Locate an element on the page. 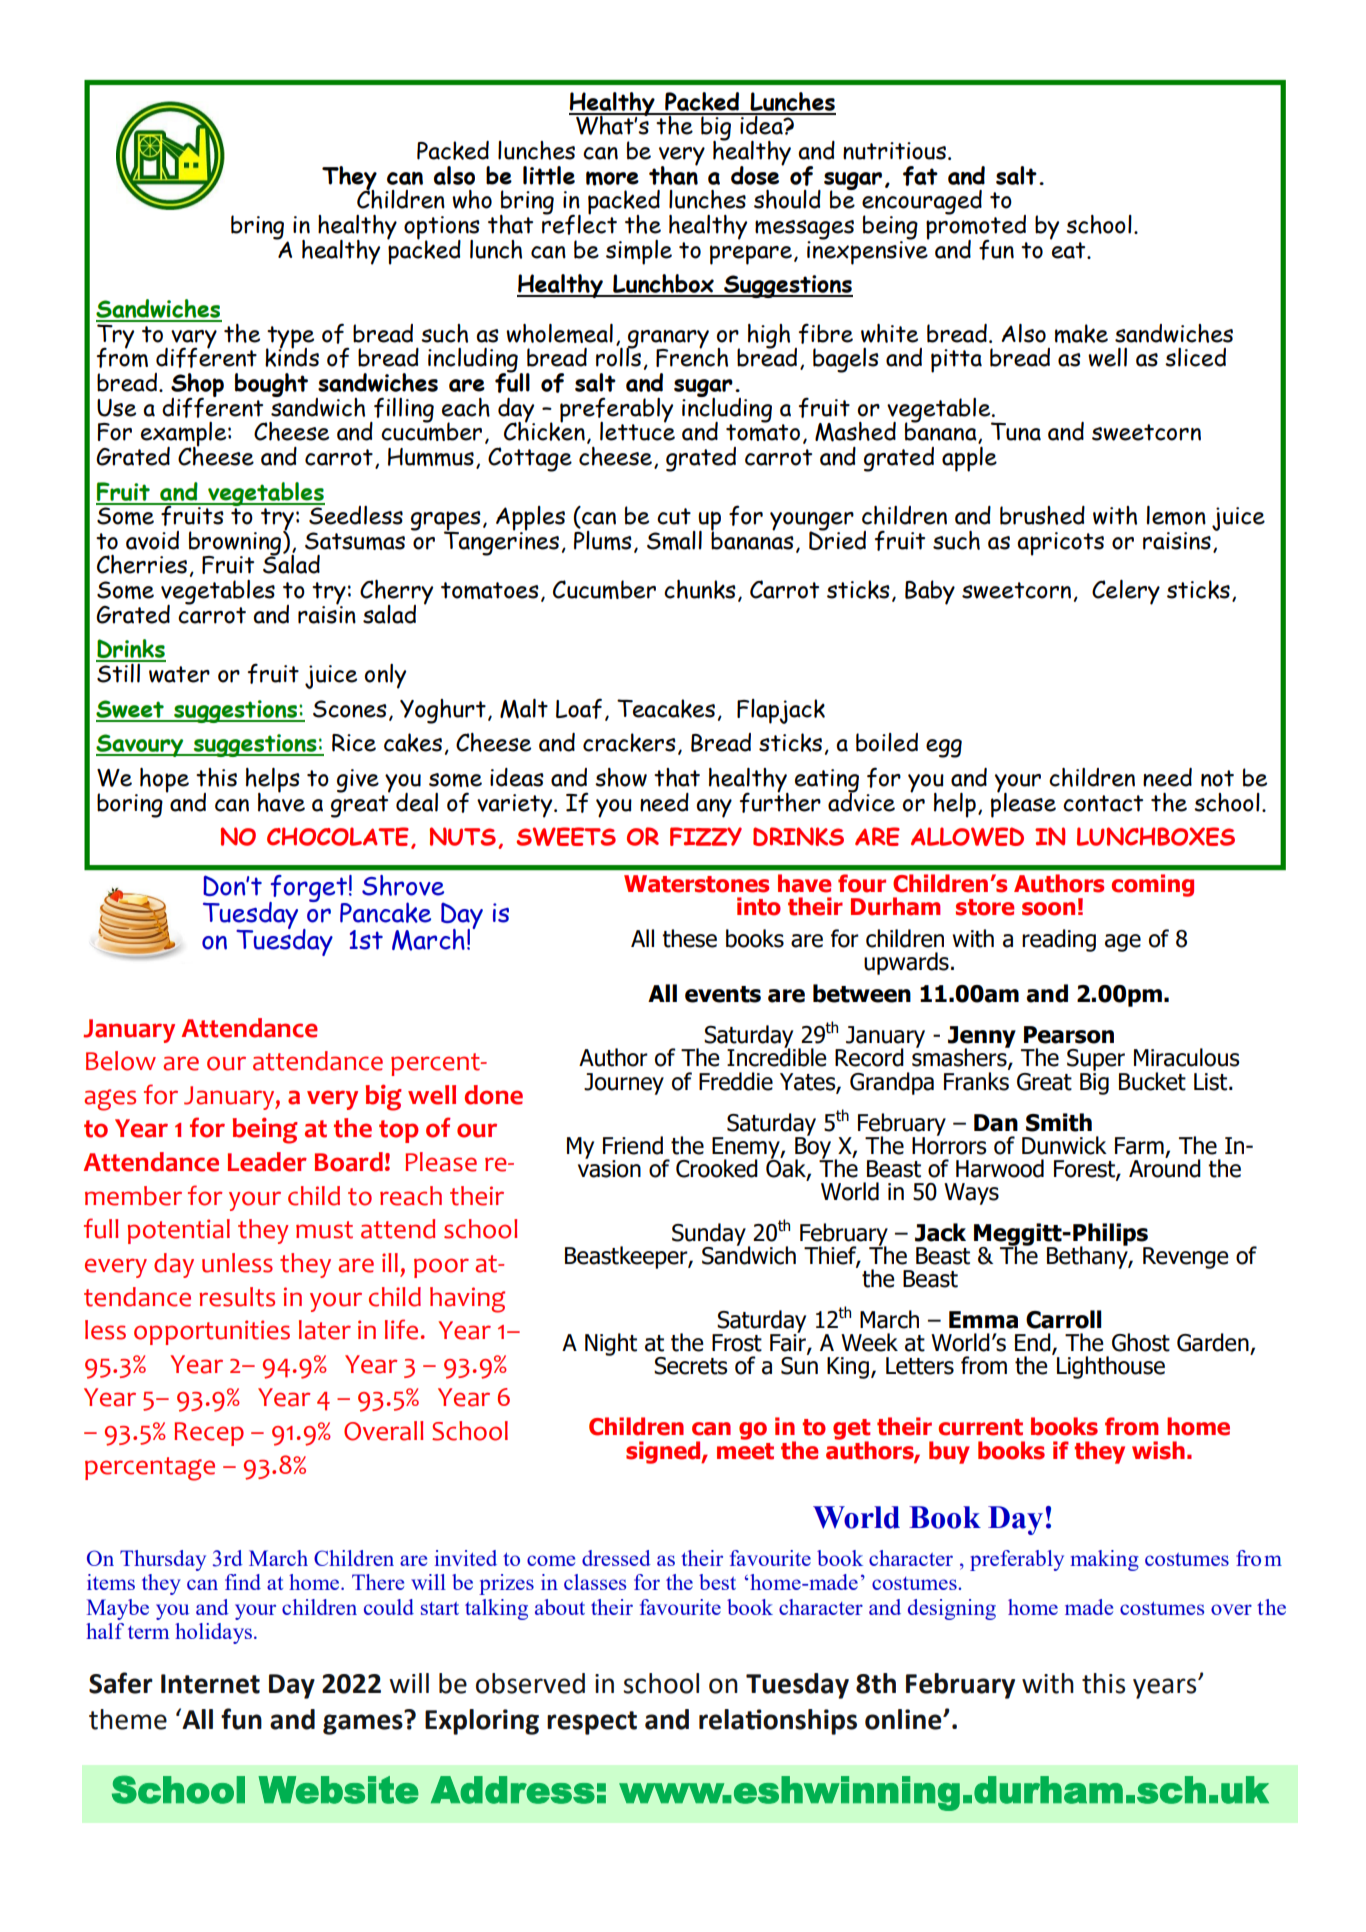 The height and width of the document is (1932, 1366). crackers is located at coordinates (629, 742).
